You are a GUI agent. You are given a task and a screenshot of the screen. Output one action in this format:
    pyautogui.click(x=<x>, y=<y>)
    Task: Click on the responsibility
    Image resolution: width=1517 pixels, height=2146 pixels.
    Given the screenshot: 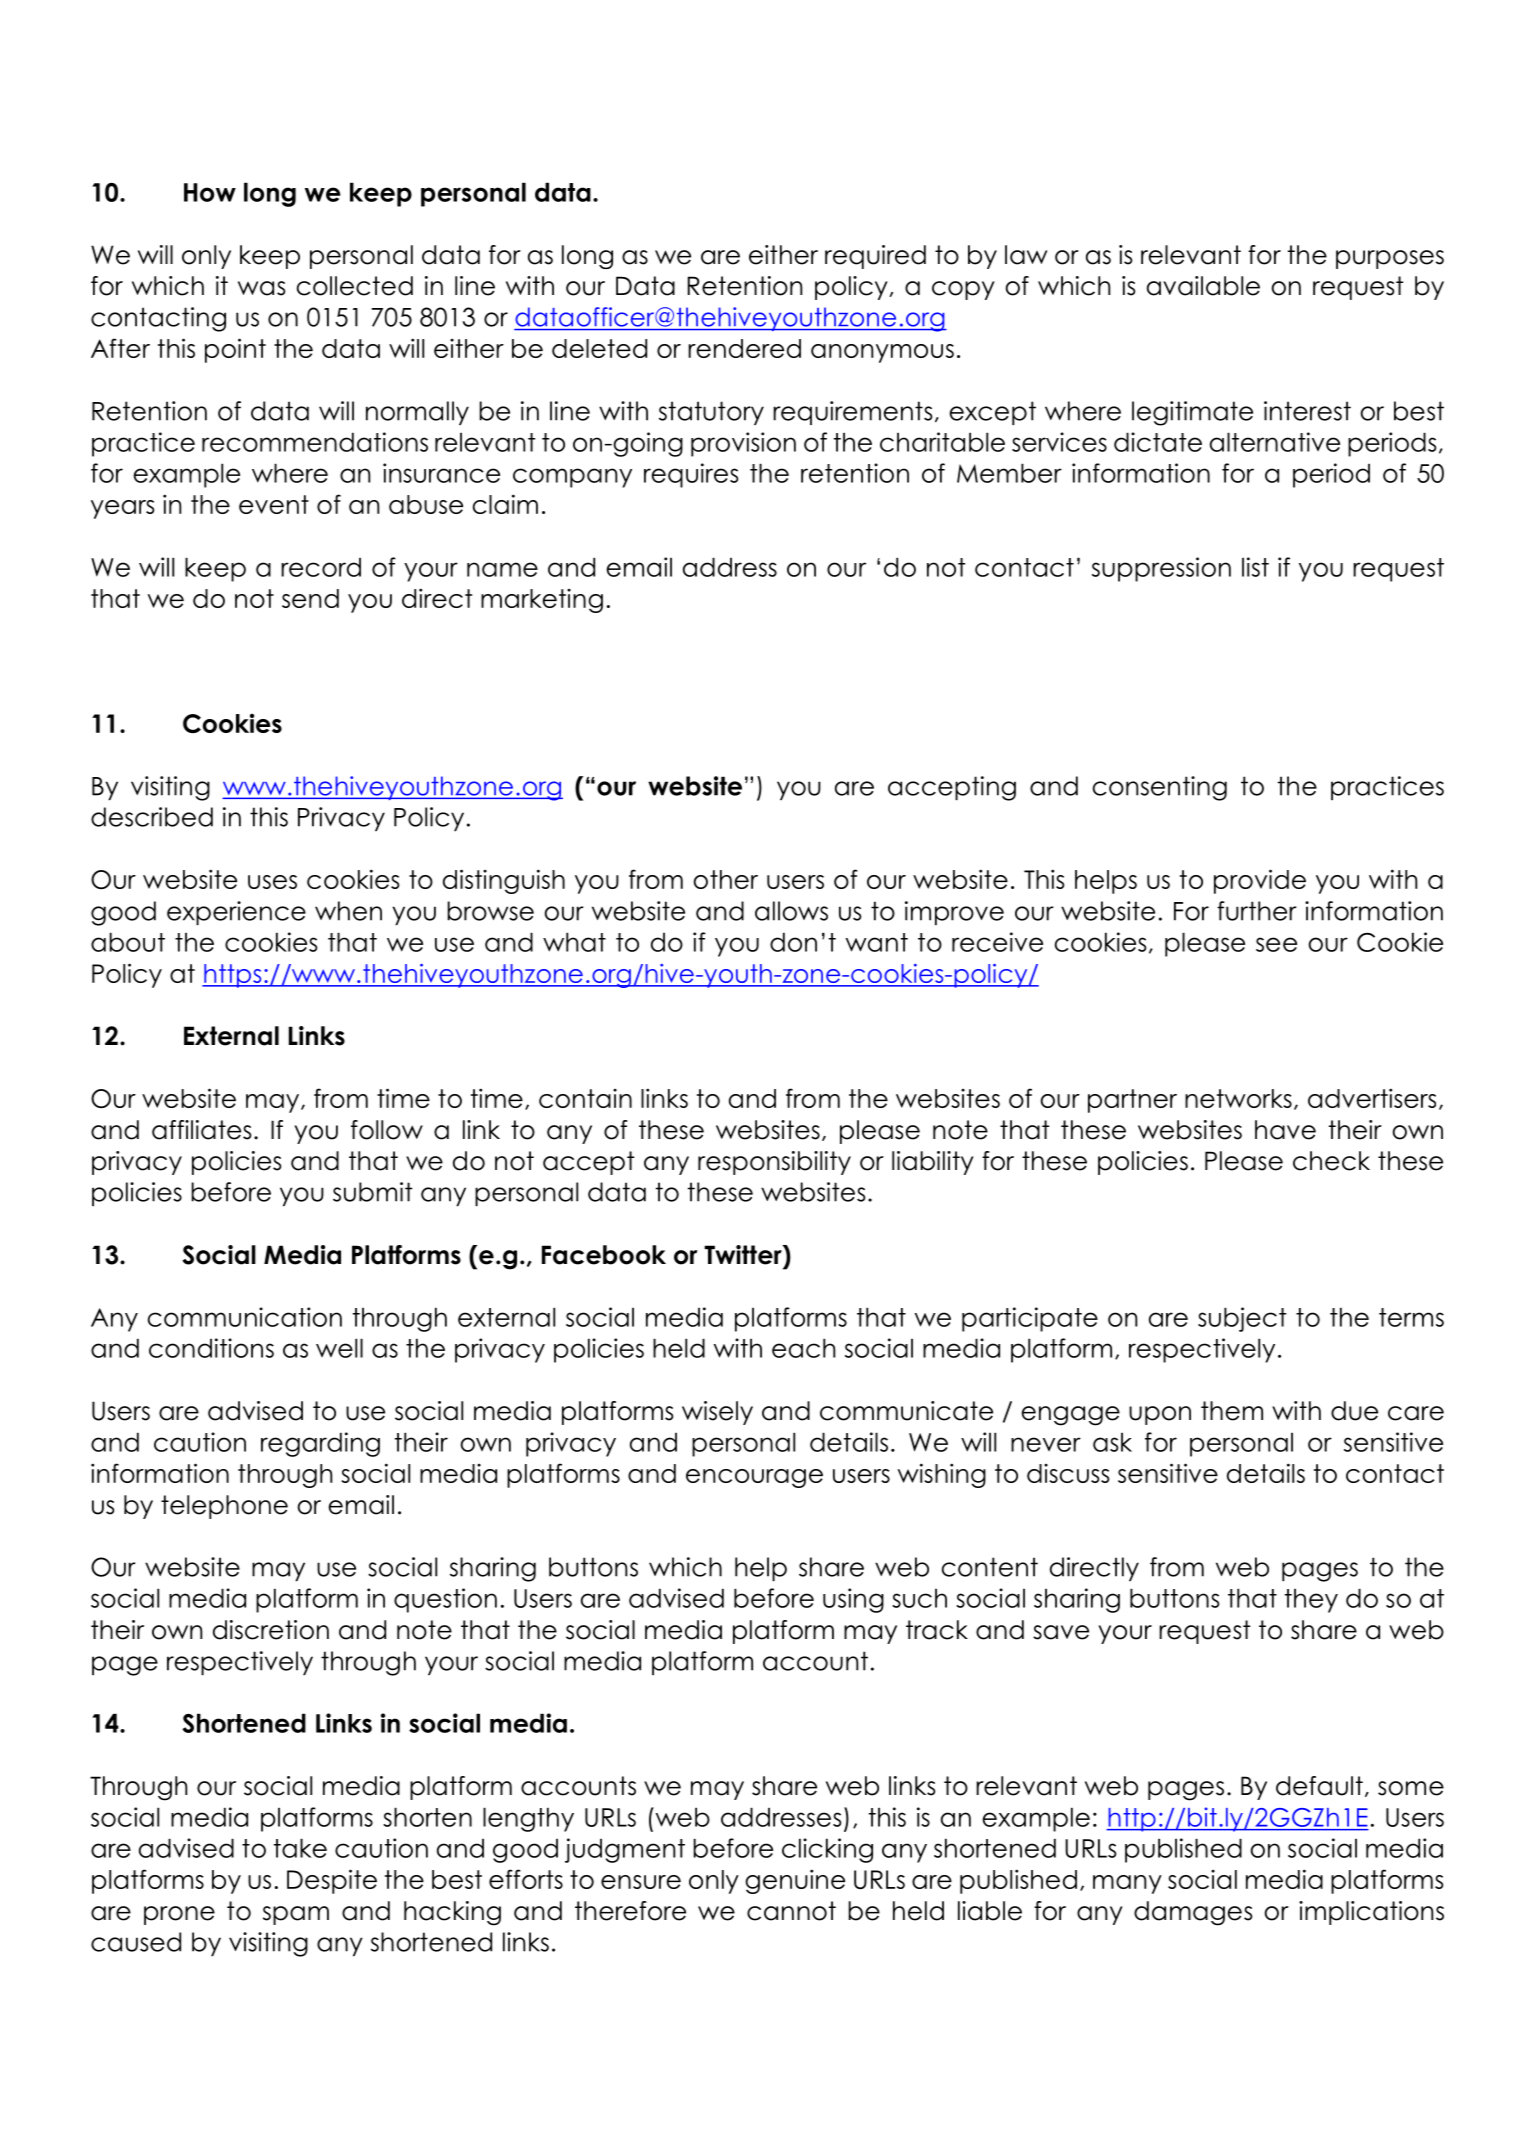 What is the action you would take?
    pyautogui.click(x=774, y=1163)
